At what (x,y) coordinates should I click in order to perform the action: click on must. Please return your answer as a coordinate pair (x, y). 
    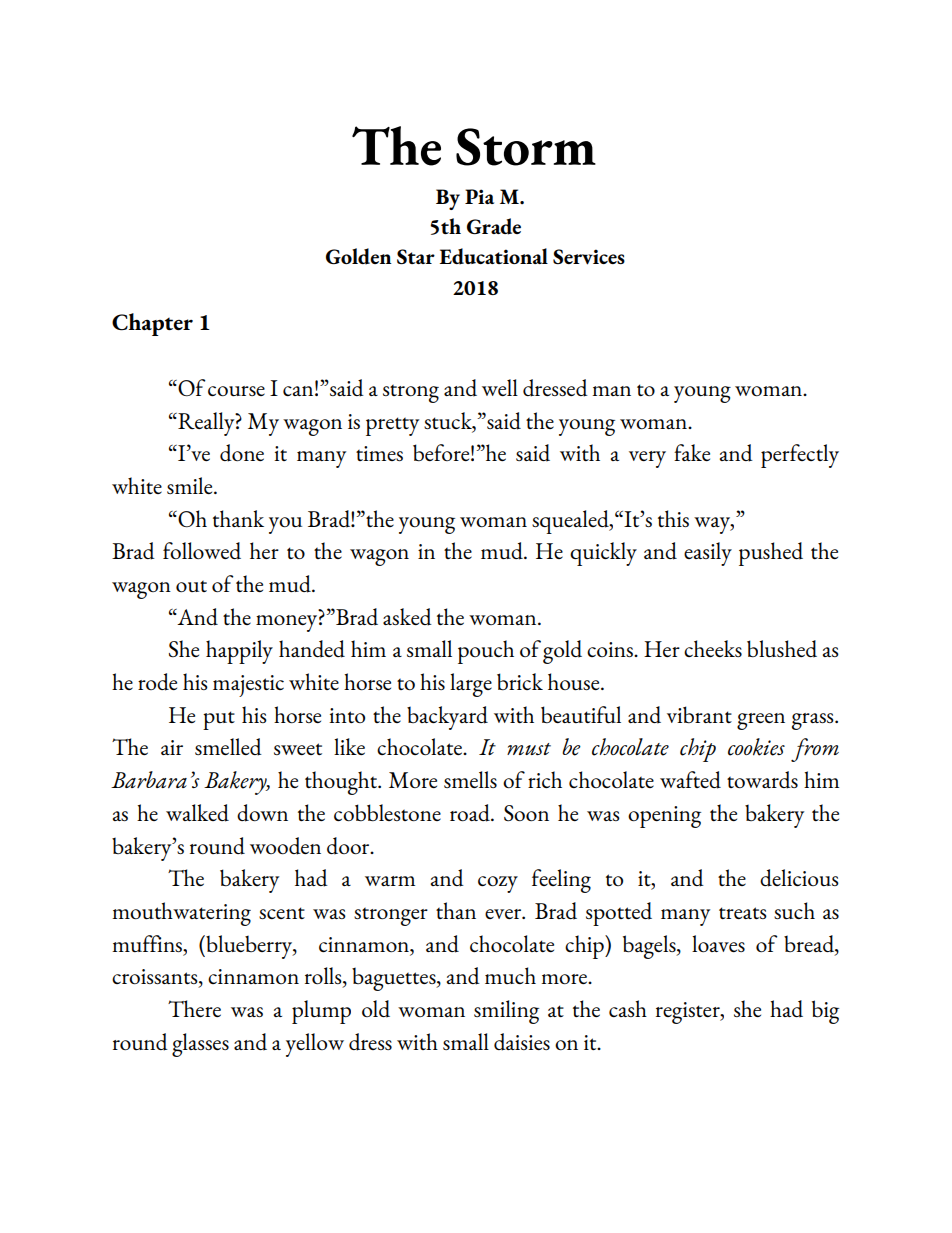
    Looking at the image, I should click on (529, 749).
